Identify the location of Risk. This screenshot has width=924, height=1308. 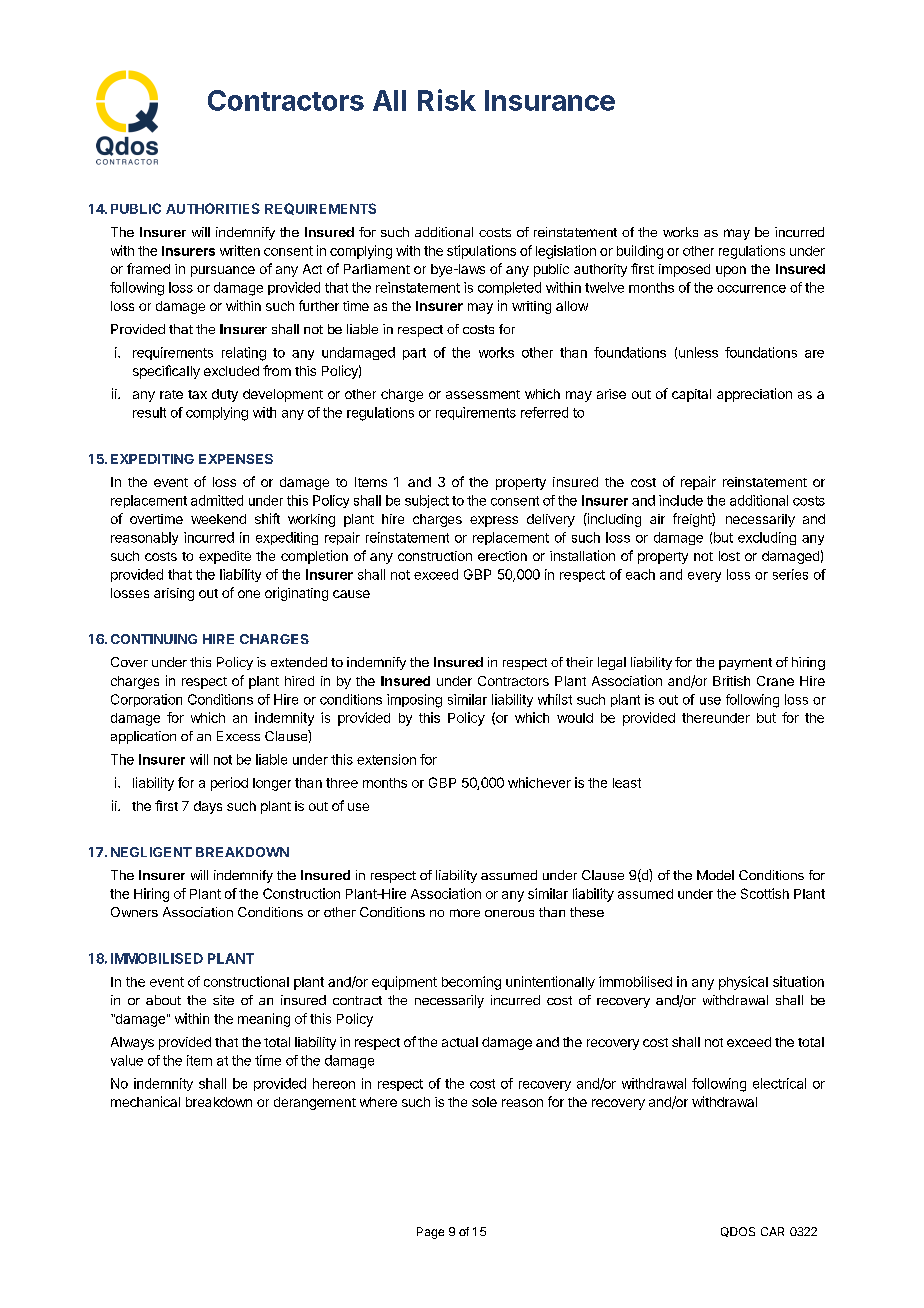
(447, 100).
